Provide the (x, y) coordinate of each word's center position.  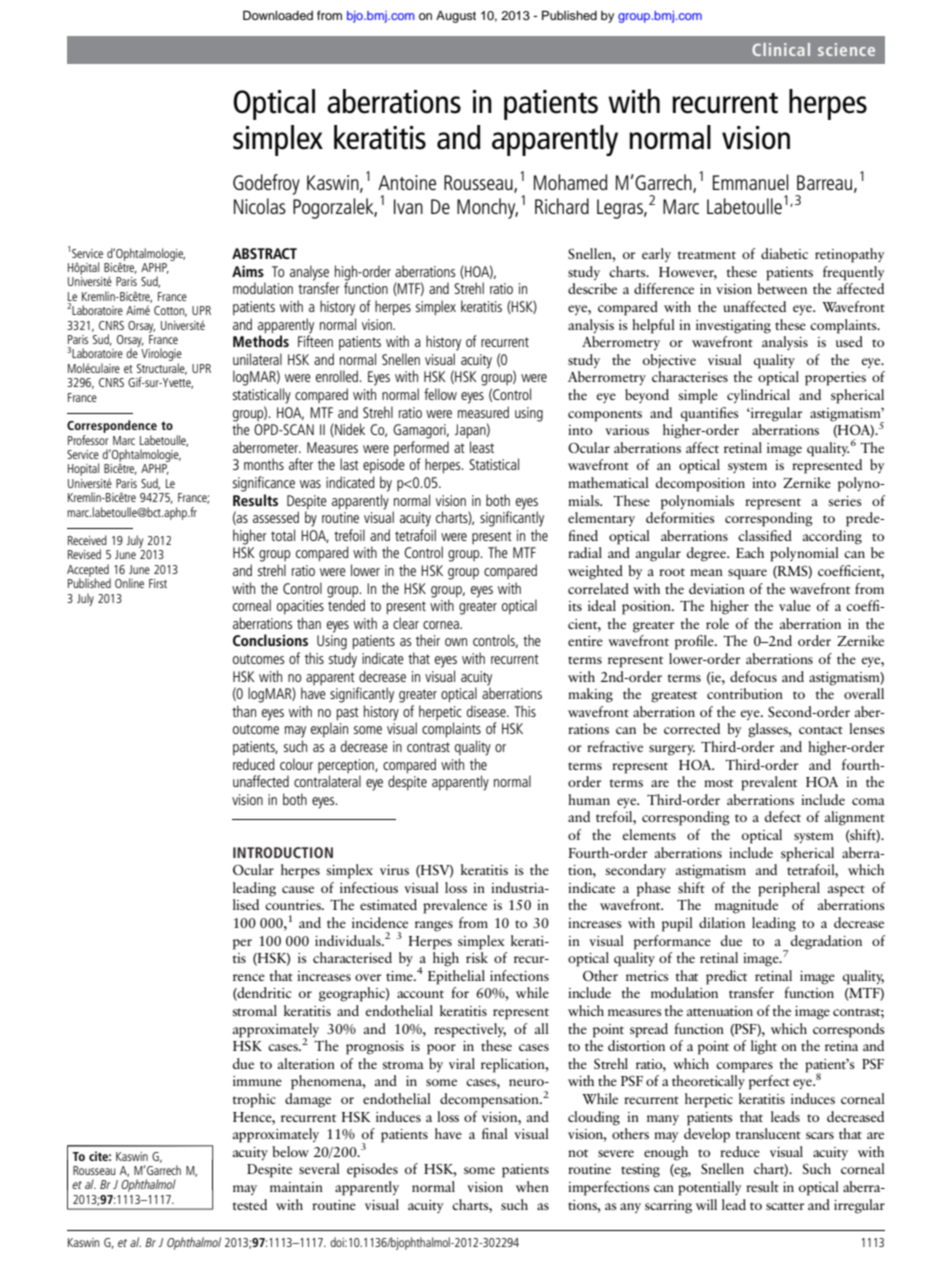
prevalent (769, 783)
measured (483, 412)
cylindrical (758, 396)
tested (250, 1204)
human (589, 799)
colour (296, 764)
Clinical (781, 49)
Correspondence (112, 426)
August (456, 17)
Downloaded (278, 15)
